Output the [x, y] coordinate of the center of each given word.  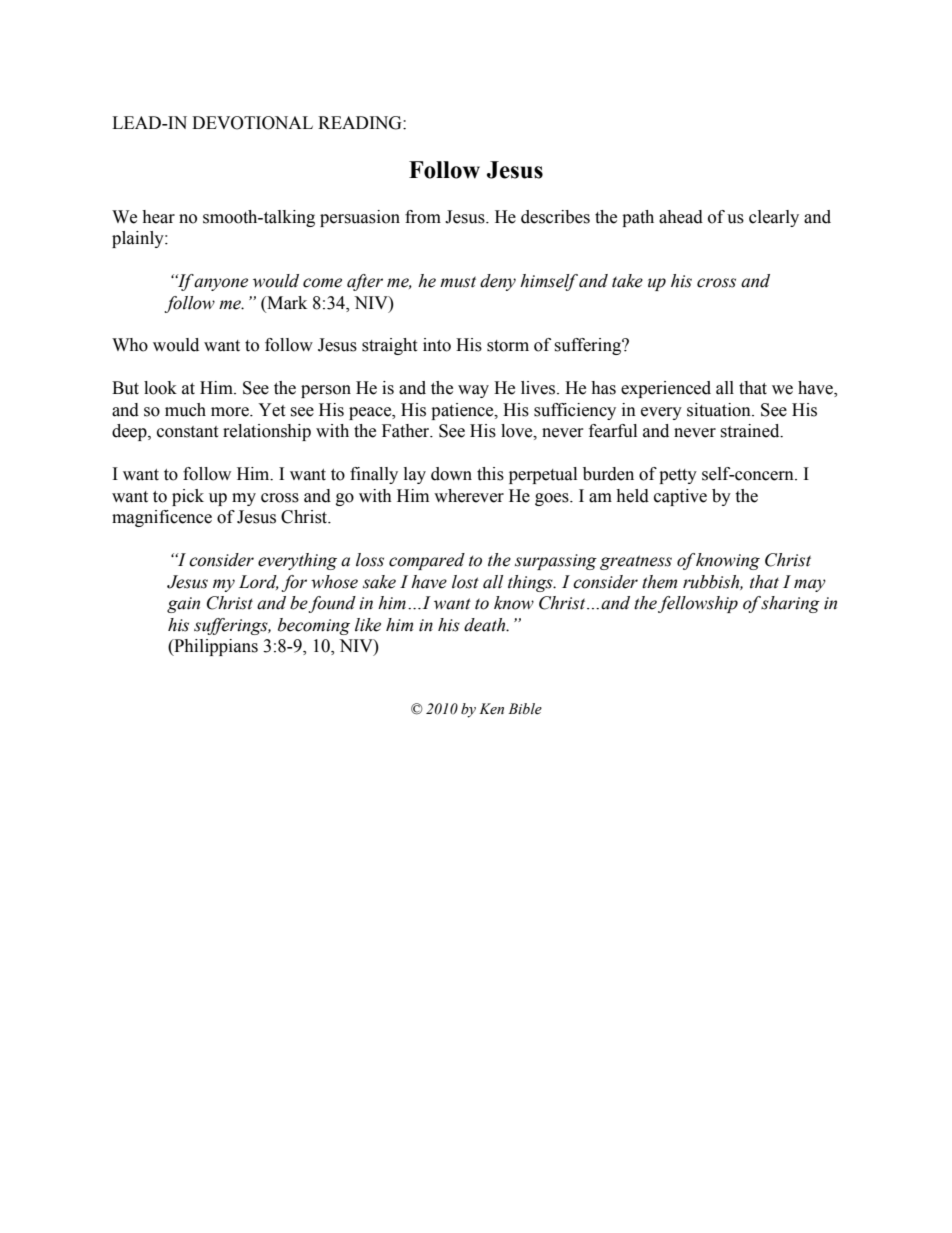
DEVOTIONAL [252, 123]
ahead [681, 217]
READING [361, 123]
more [231, 412]
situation [720, 410]
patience [463, 411]
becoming [314, 626]
